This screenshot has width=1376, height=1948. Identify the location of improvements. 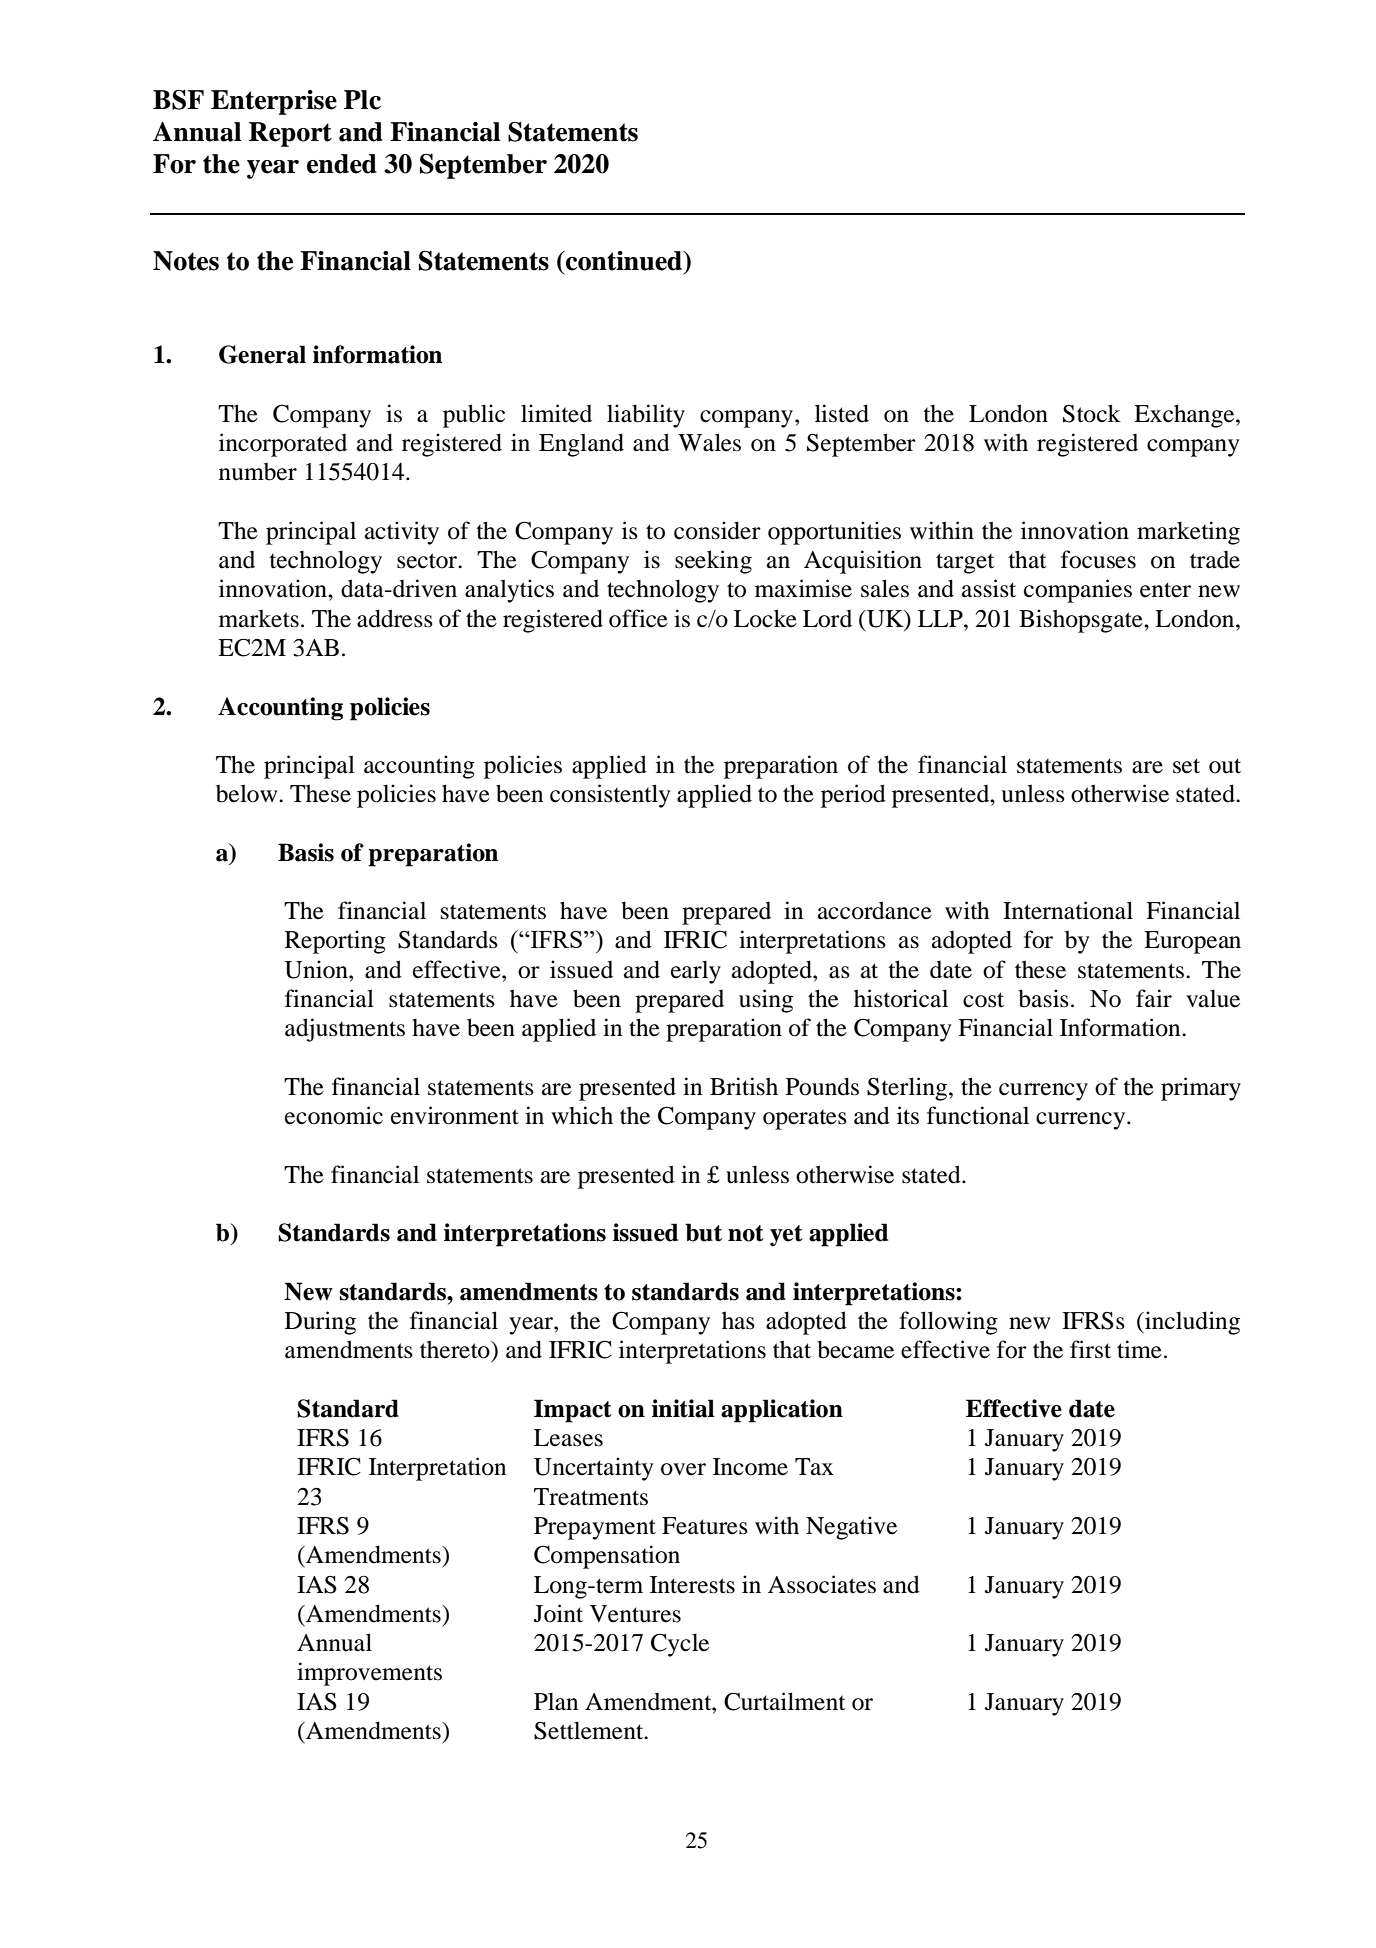
(369, 1674).
